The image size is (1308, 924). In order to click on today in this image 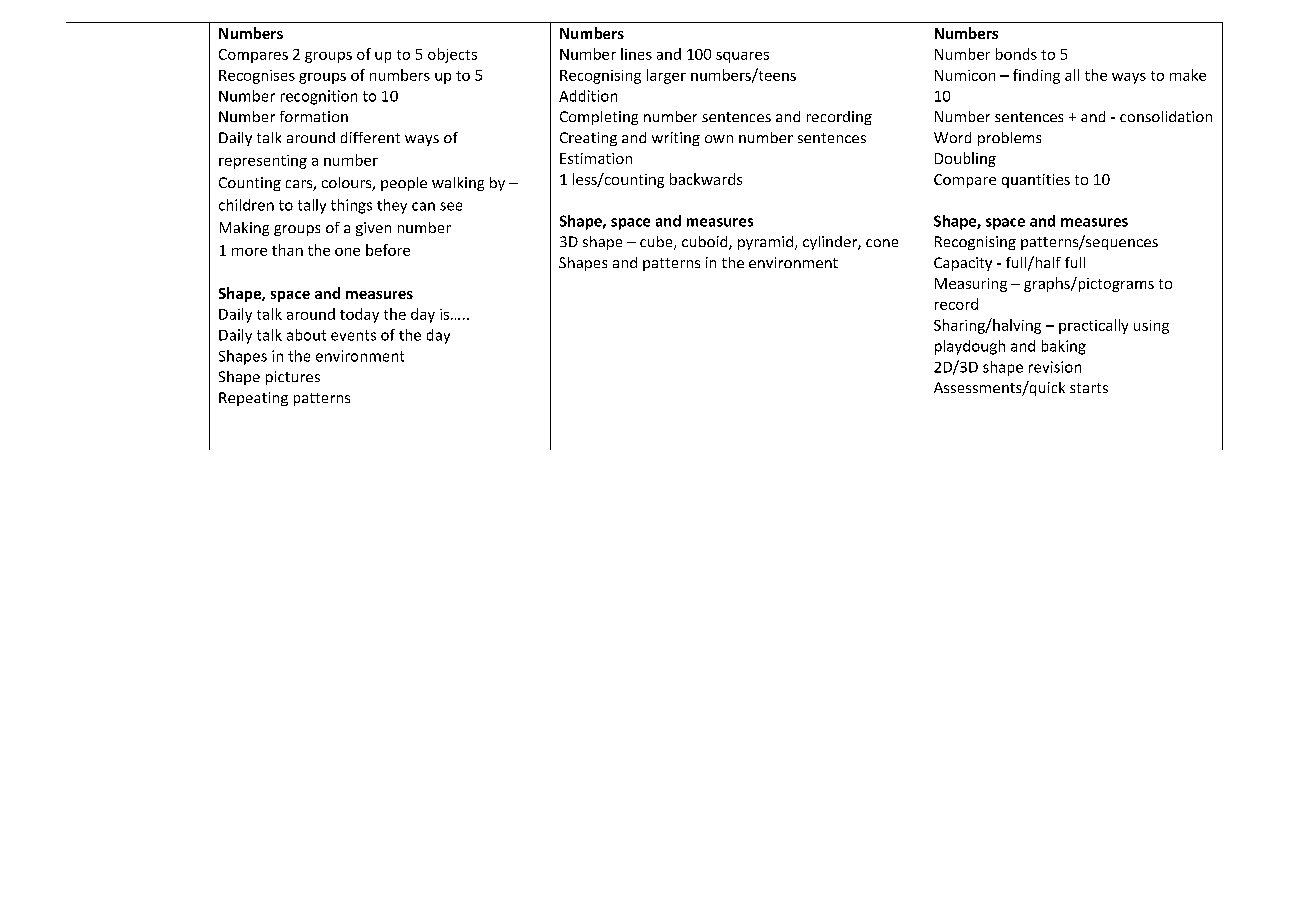, I will do `click(359, 315)`.
